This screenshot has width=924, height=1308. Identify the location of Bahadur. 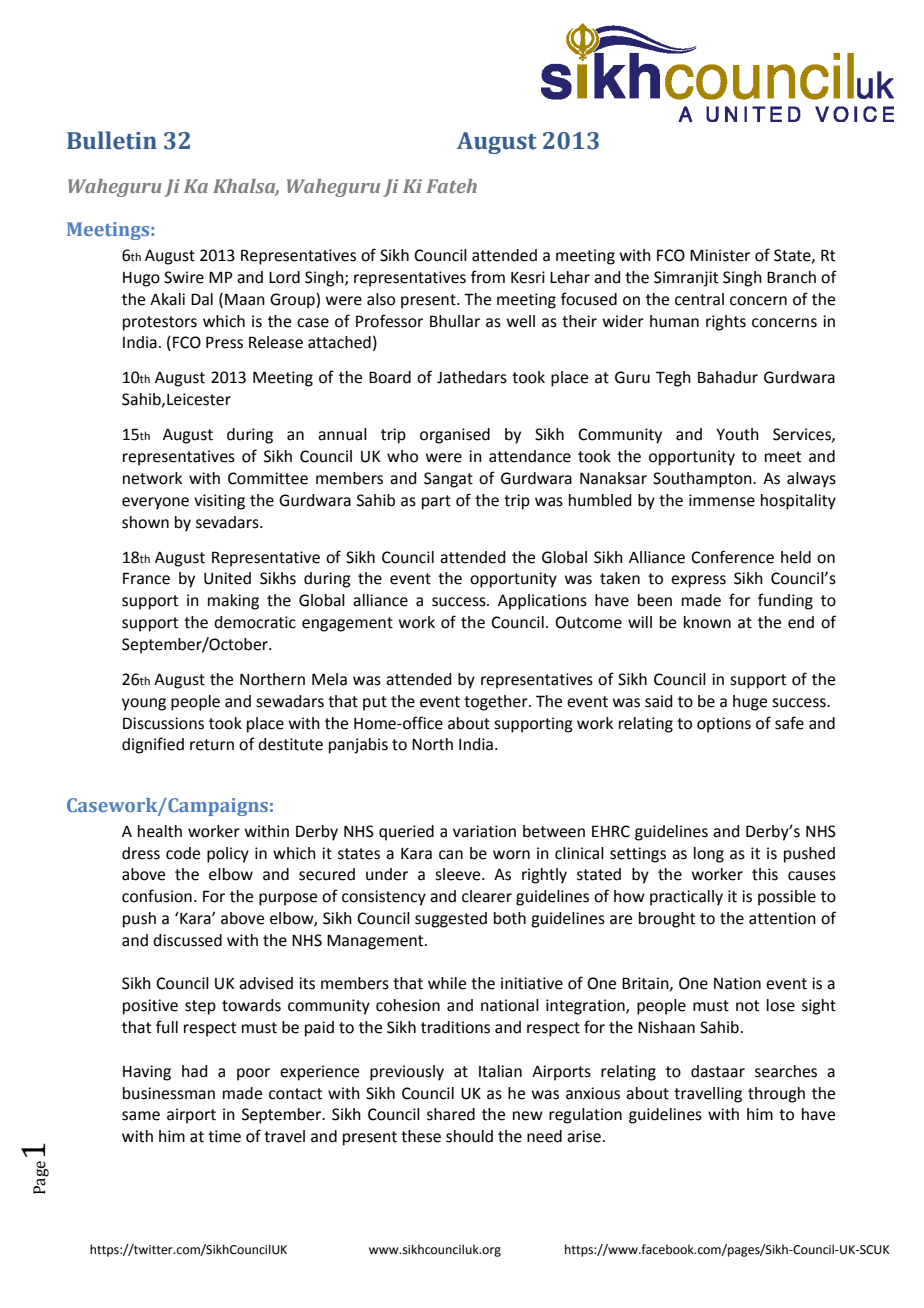
(728, 377).
